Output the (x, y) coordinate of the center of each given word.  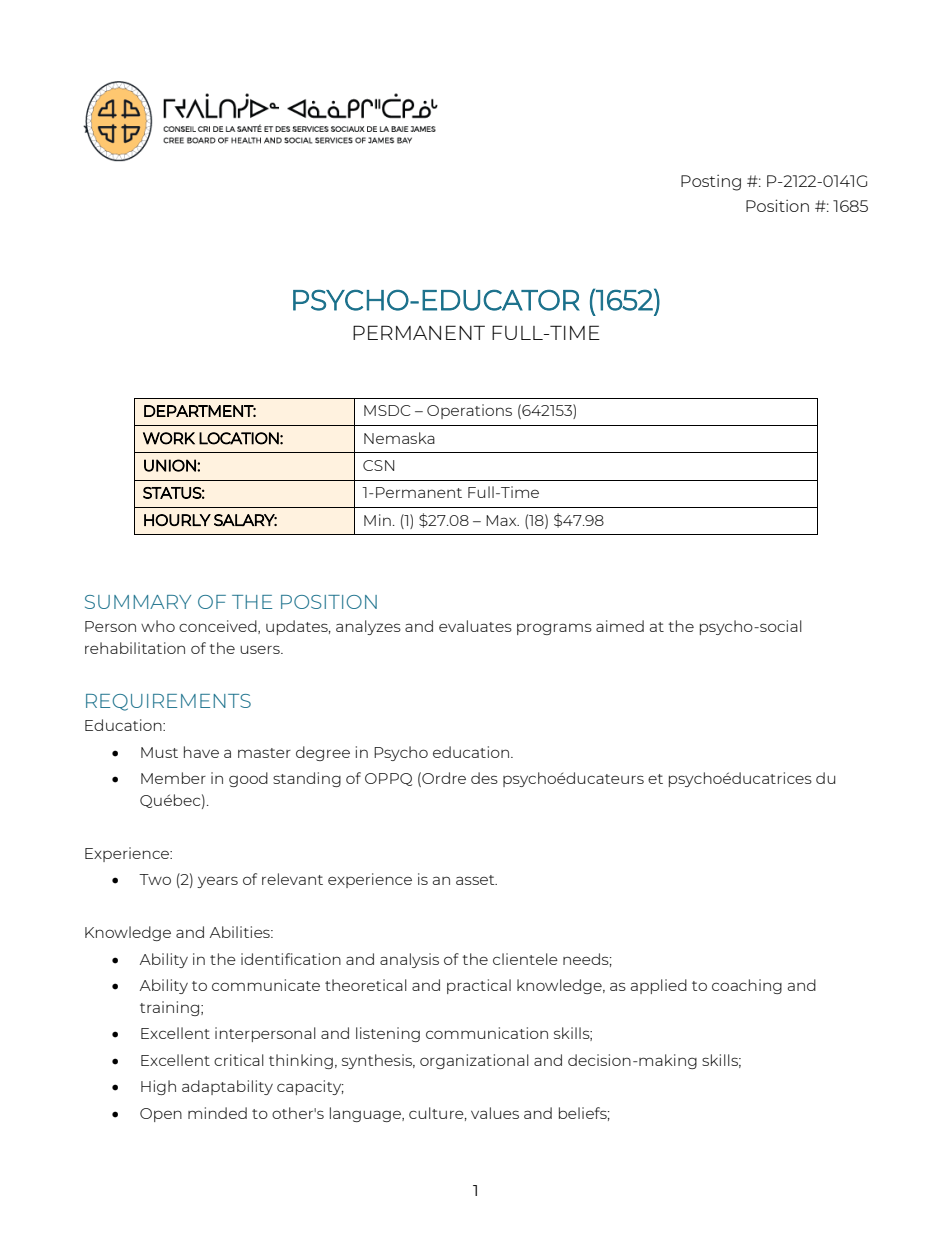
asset (476, 880)
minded (217, 1113)
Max (502, 520)
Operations (469, 411)
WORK (169, 438)
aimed (620, 626)
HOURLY (177, 520)
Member (173, 778)
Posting (711, 183)
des (484, 778)
